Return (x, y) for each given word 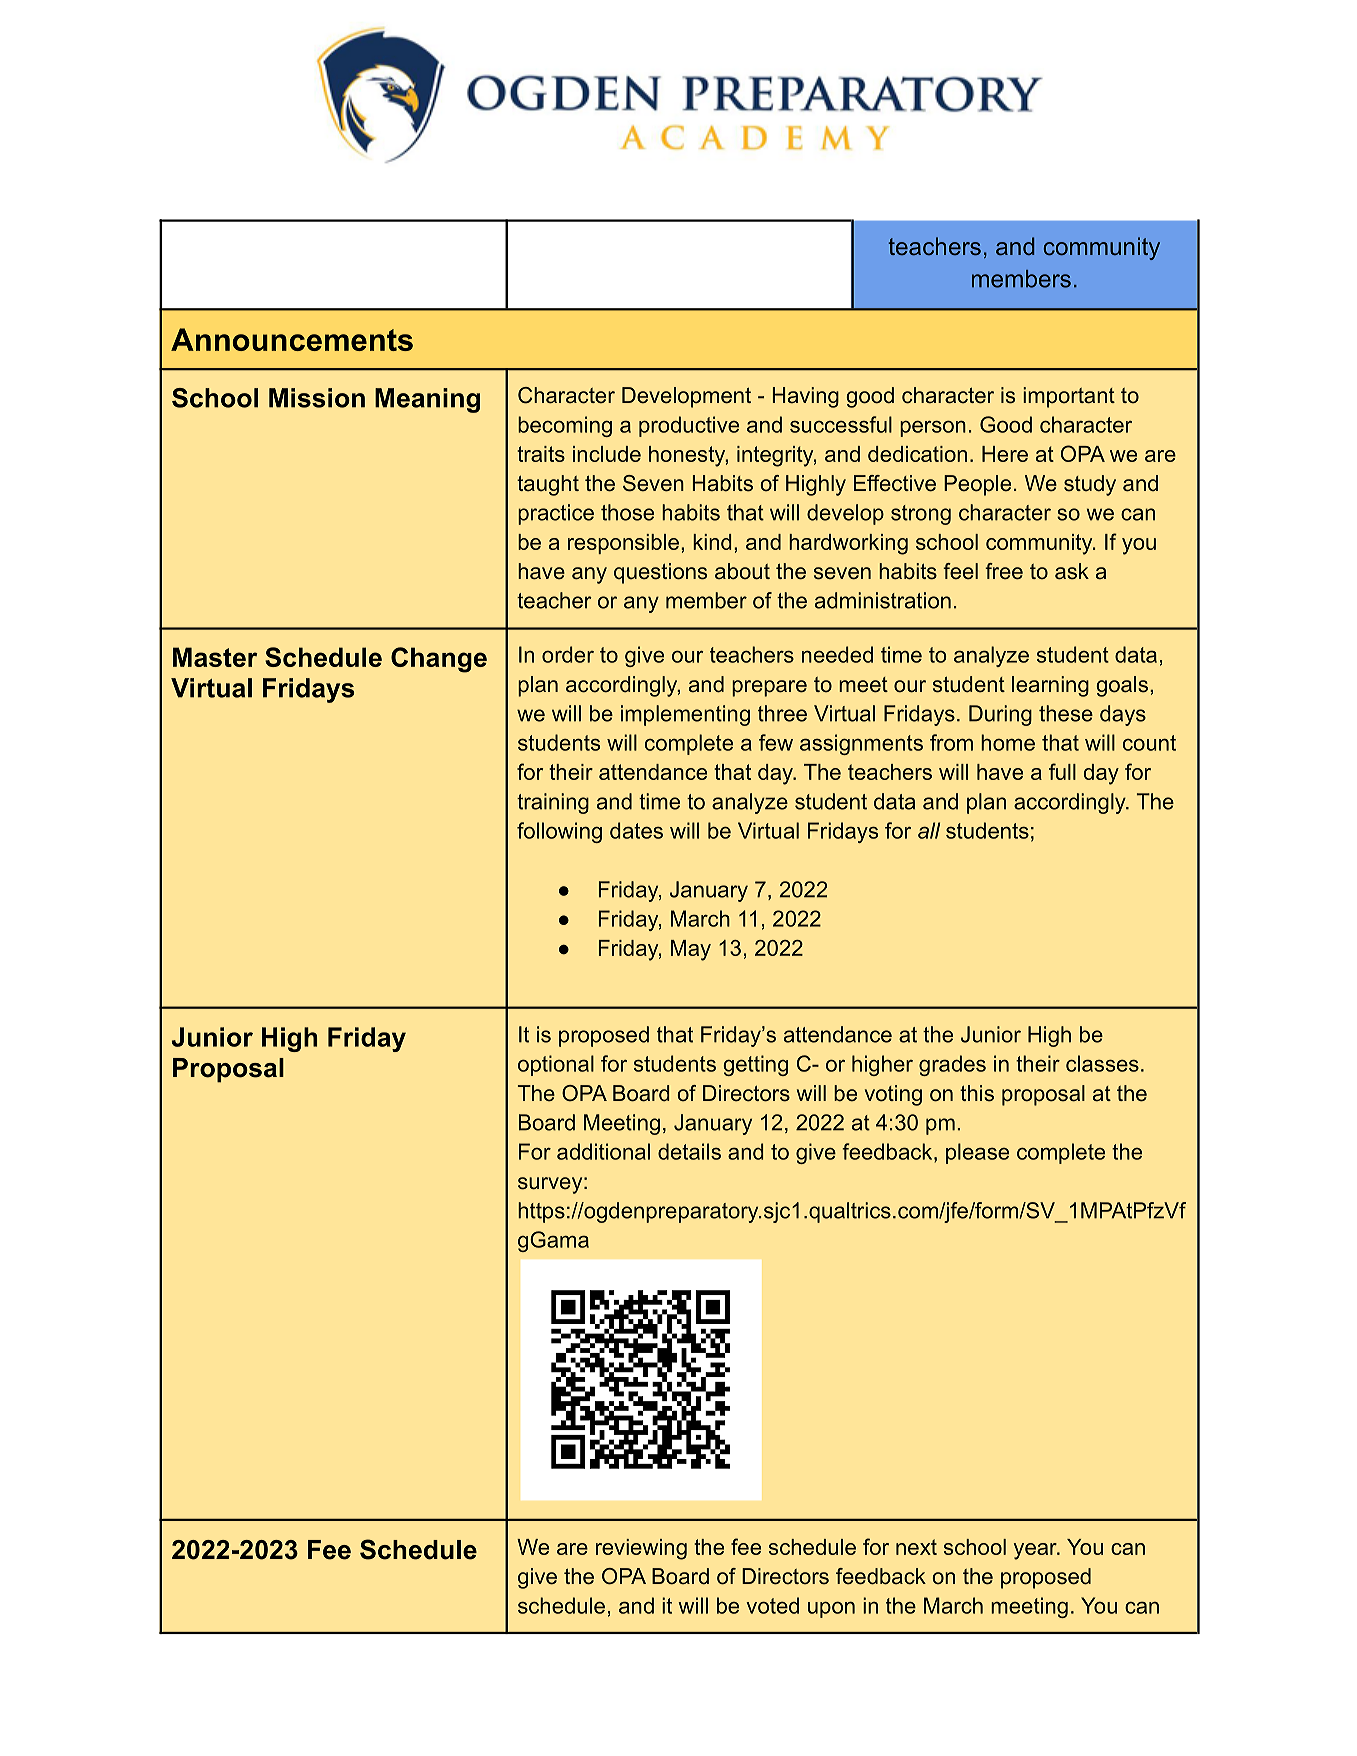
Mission (317, 398)
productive (689, 426)
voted (772, 1605)
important (1069, 397)
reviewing (641, 1549)
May (691, 950)
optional (556, 1065)
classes (1102, 1063)
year (1036, 1551)
